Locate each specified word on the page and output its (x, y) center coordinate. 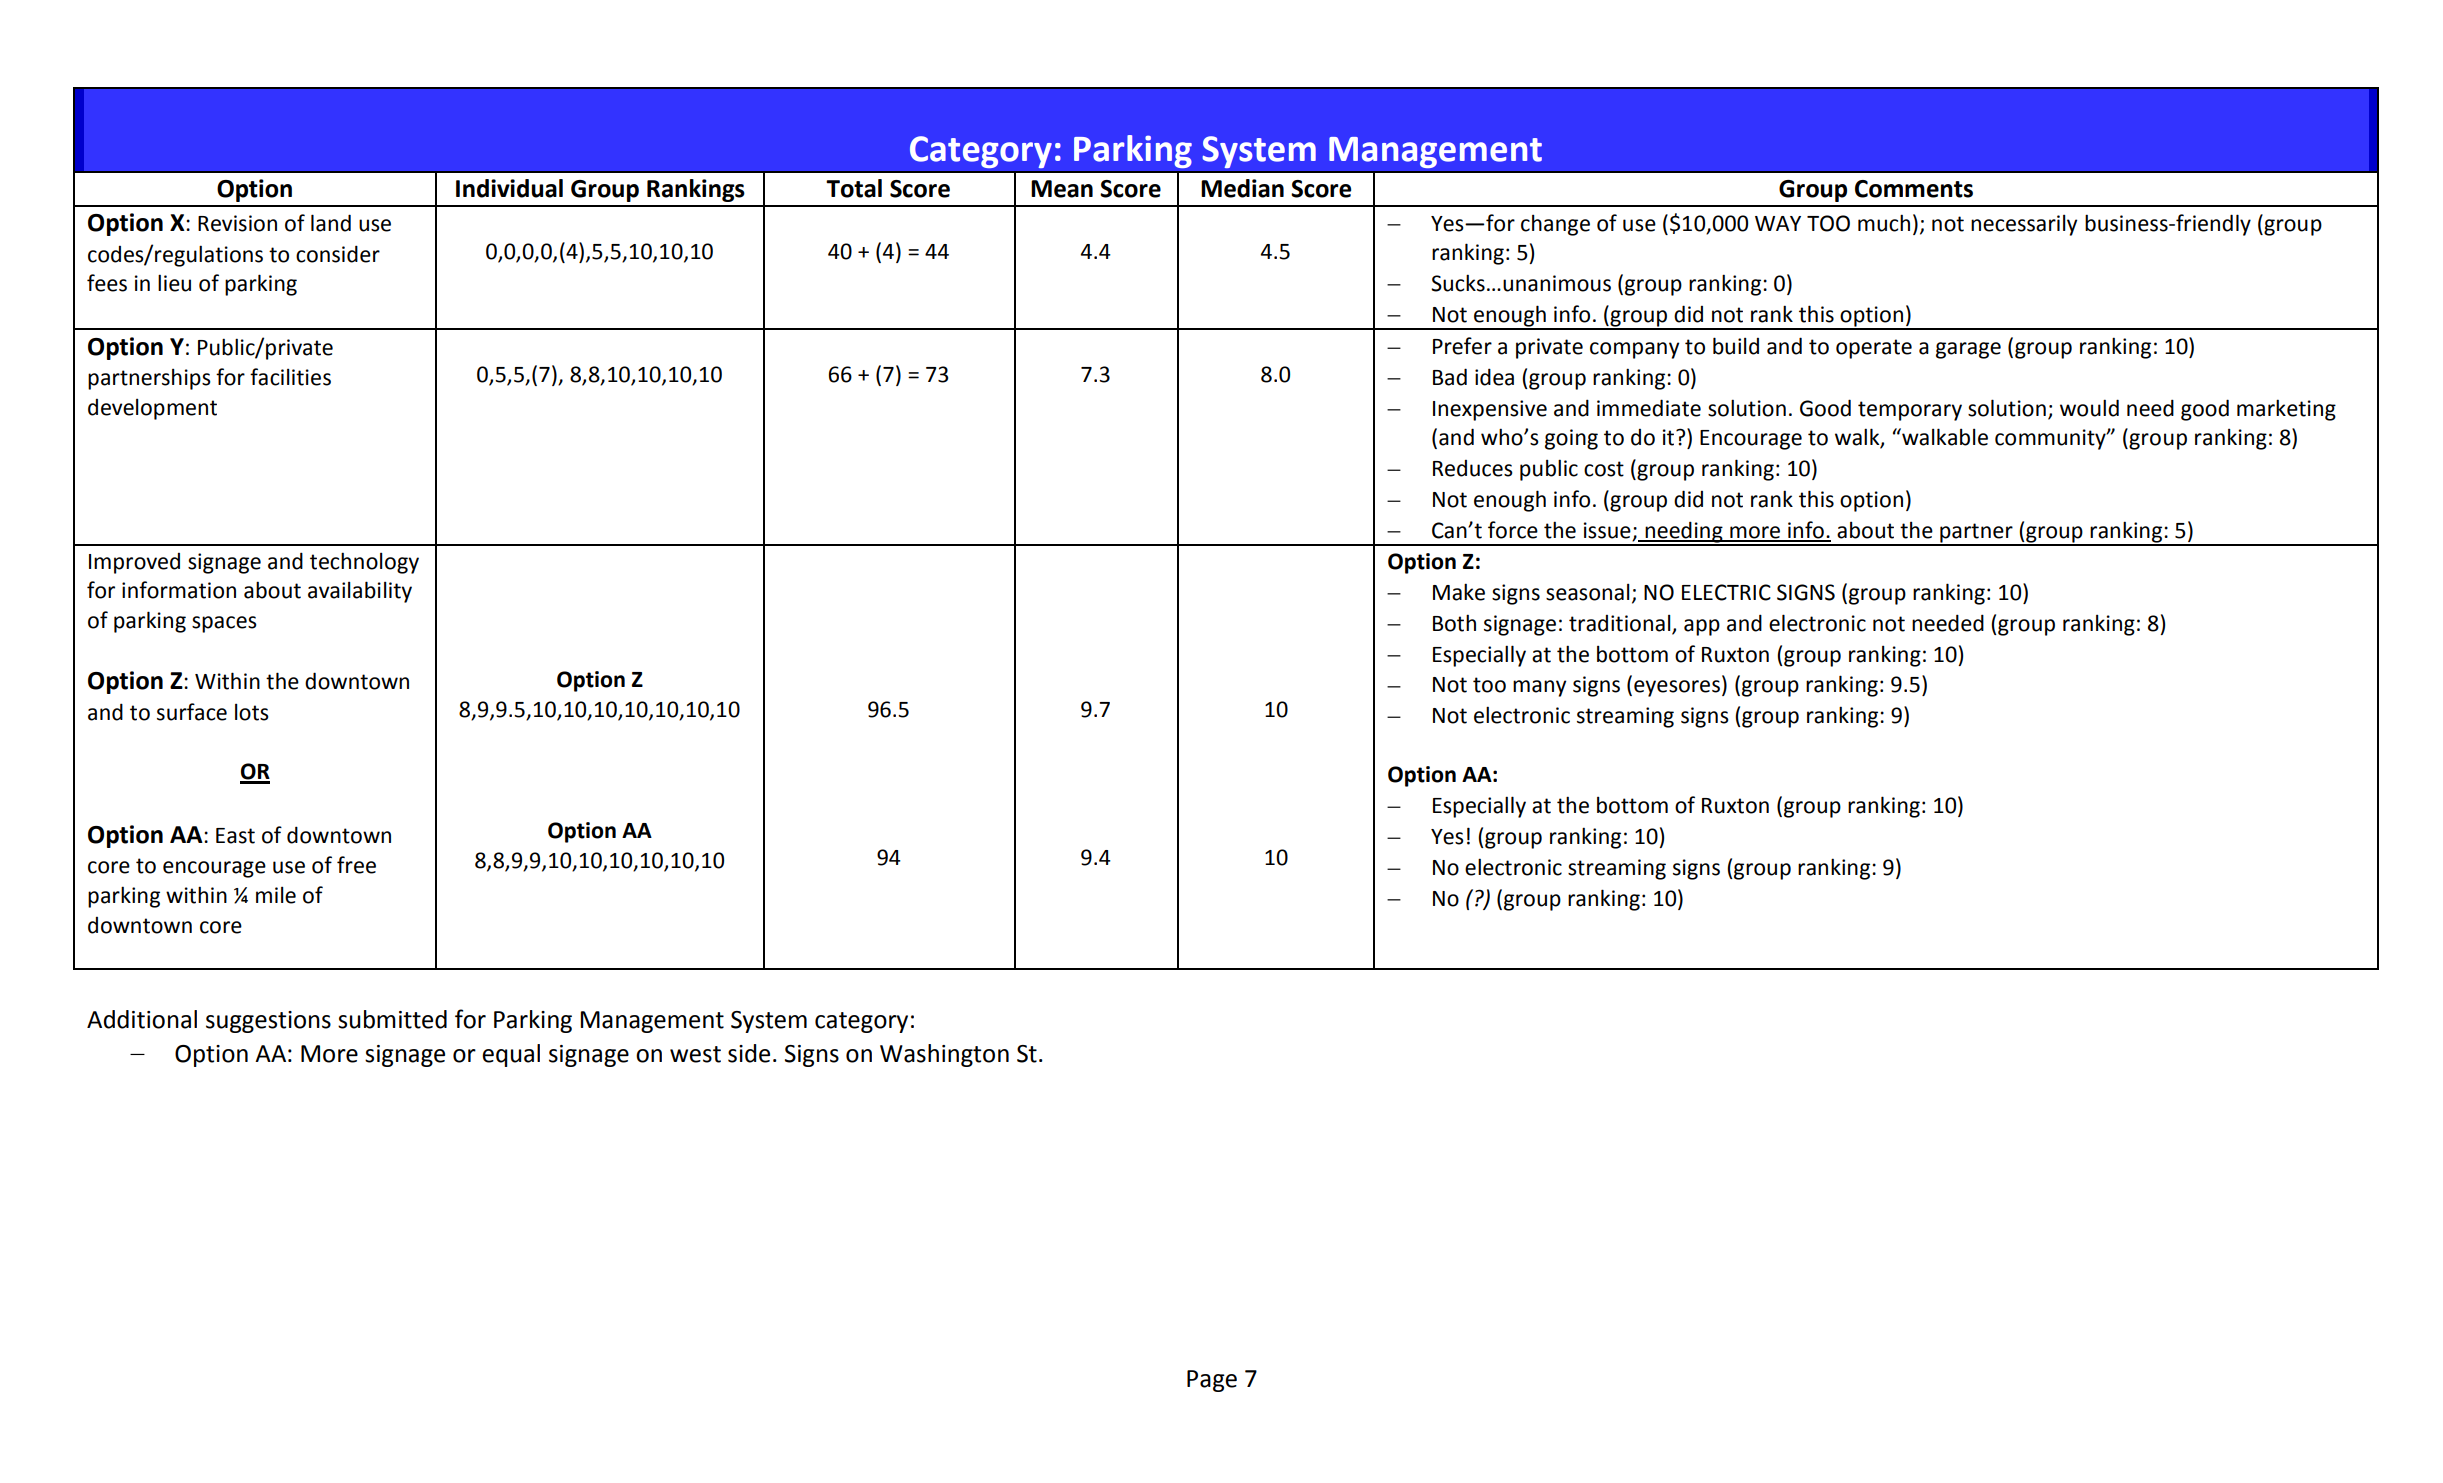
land (331, 223)
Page (1212, 1381)
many (1539, 688)
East (235, 836)
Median (1242, 188)
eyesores (1677, 688)
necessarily (2024, 225)
